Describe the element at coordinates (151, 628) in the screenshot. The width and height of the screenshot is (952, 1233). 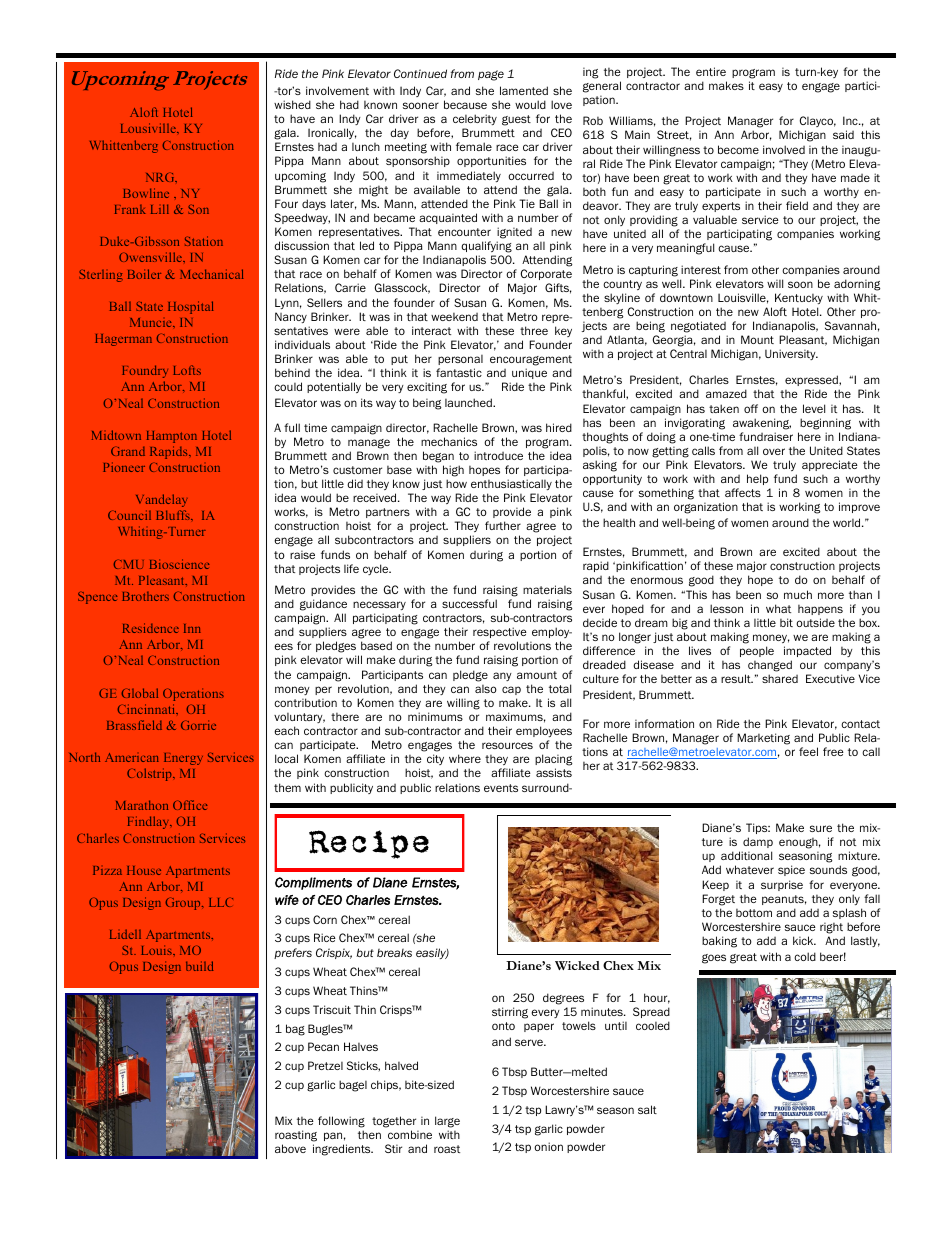
I see `Residence` at that location.
